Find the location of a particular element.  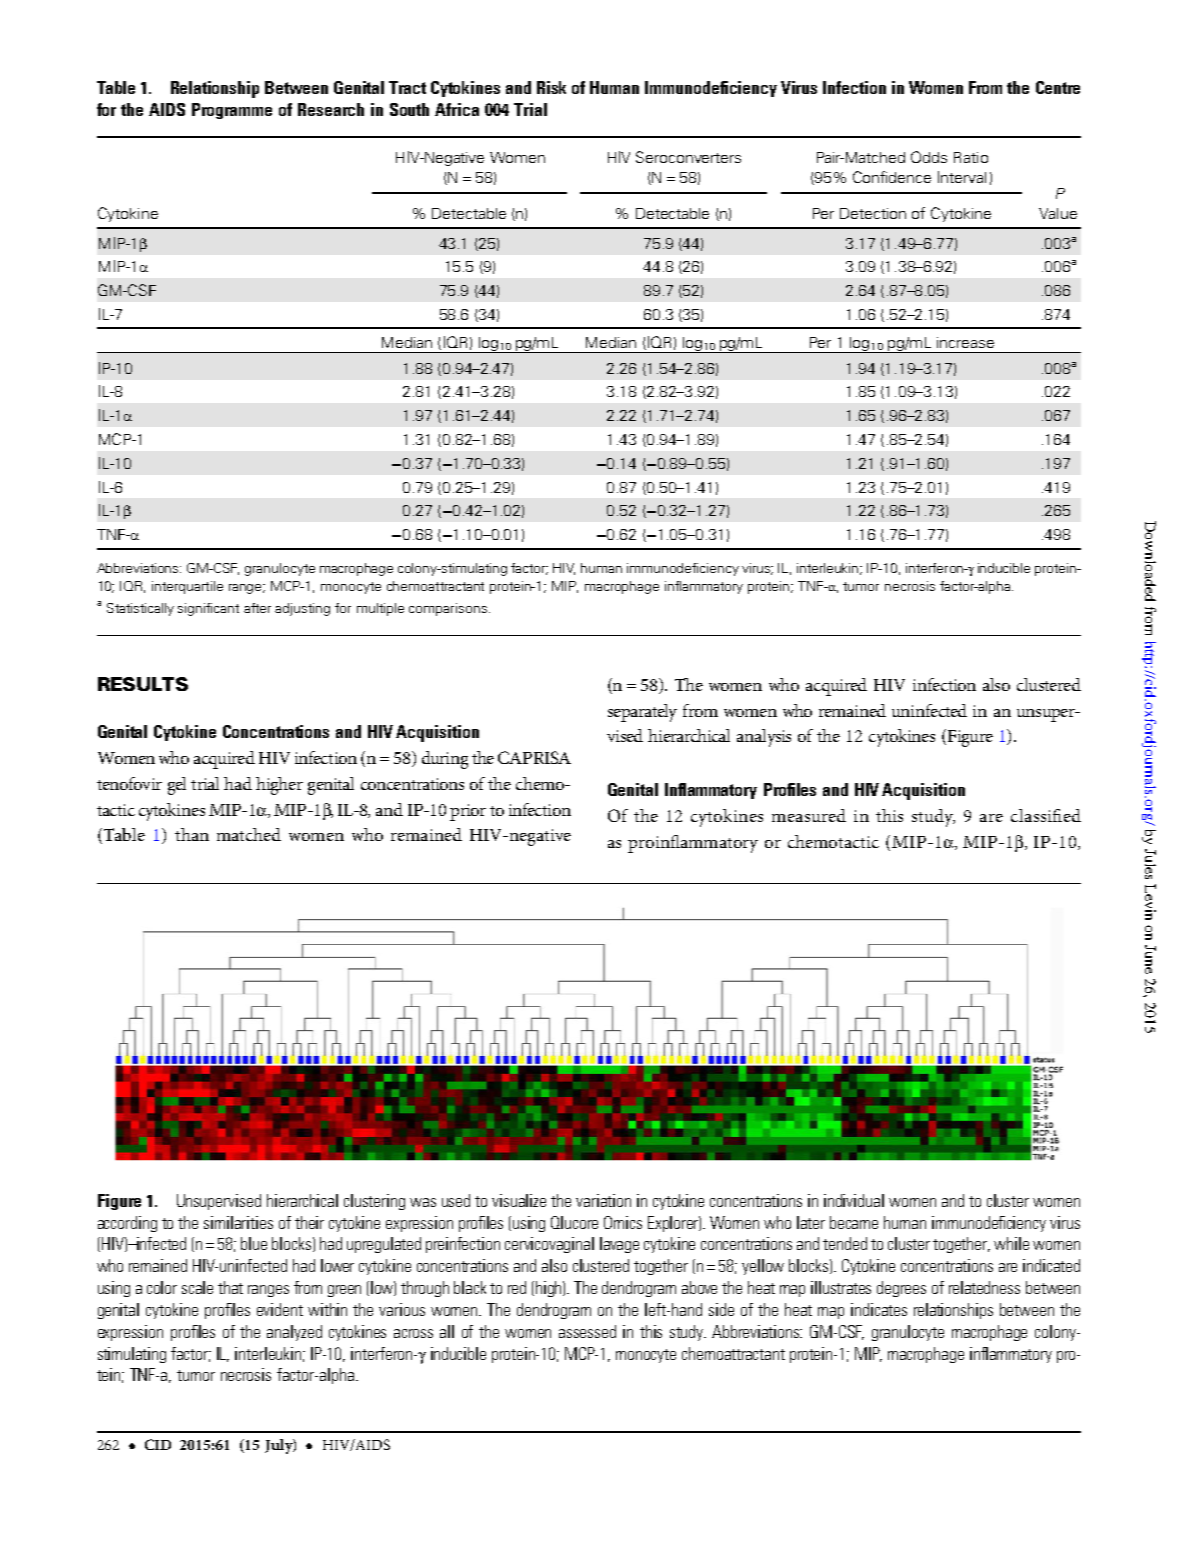

individual is located at coordinates (854, 1200).
